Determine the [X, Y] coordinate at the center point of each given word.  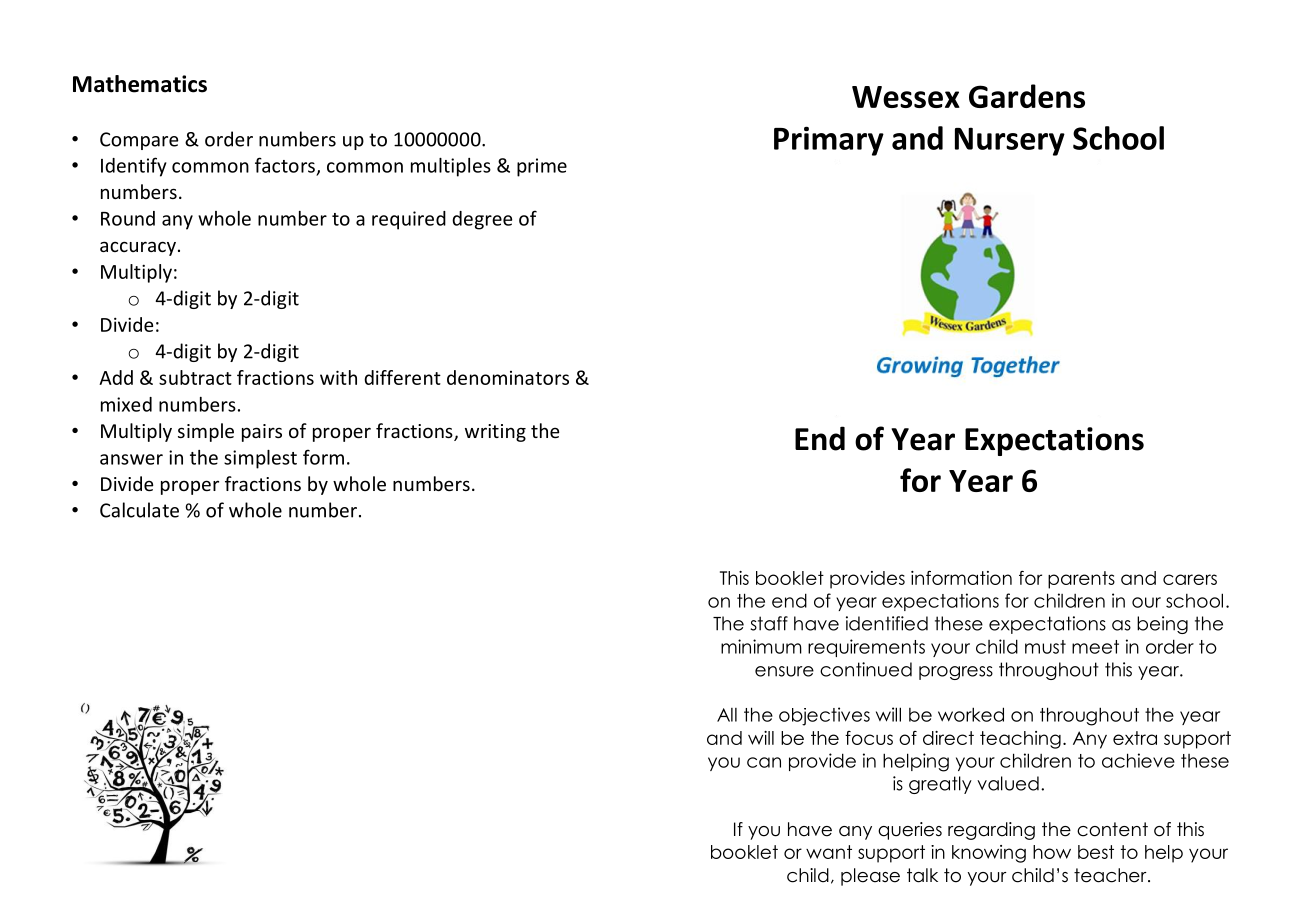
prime [542, 167]
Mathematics [140, 84]
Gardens [1027, 96]
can [764, 762]
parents [1081, 580]
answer [131, 459]
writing [495, 433]
